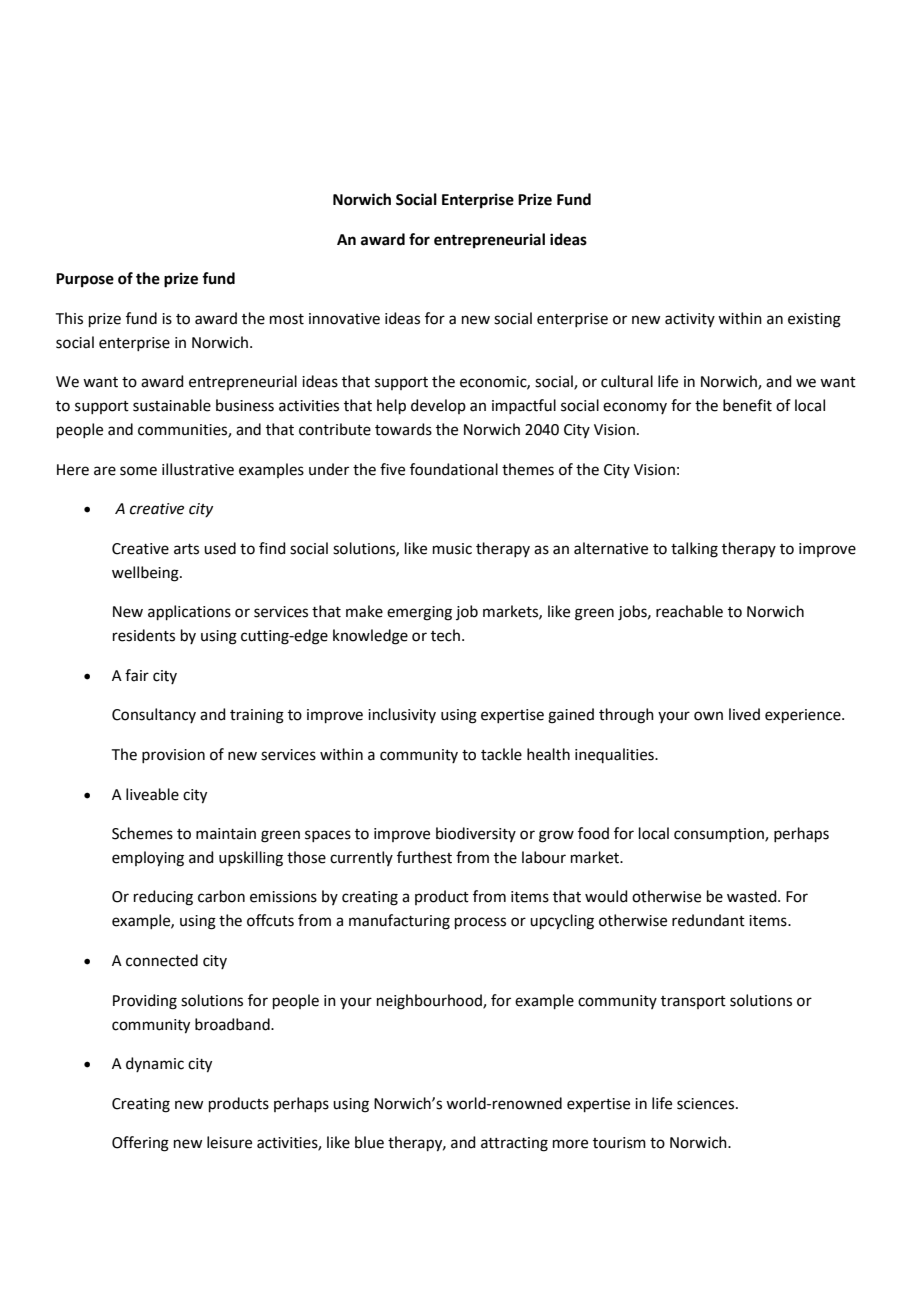 Image resolution: width=924 pixels, height=1308 pixels. I want to click on foundational, so click(454, 469).
